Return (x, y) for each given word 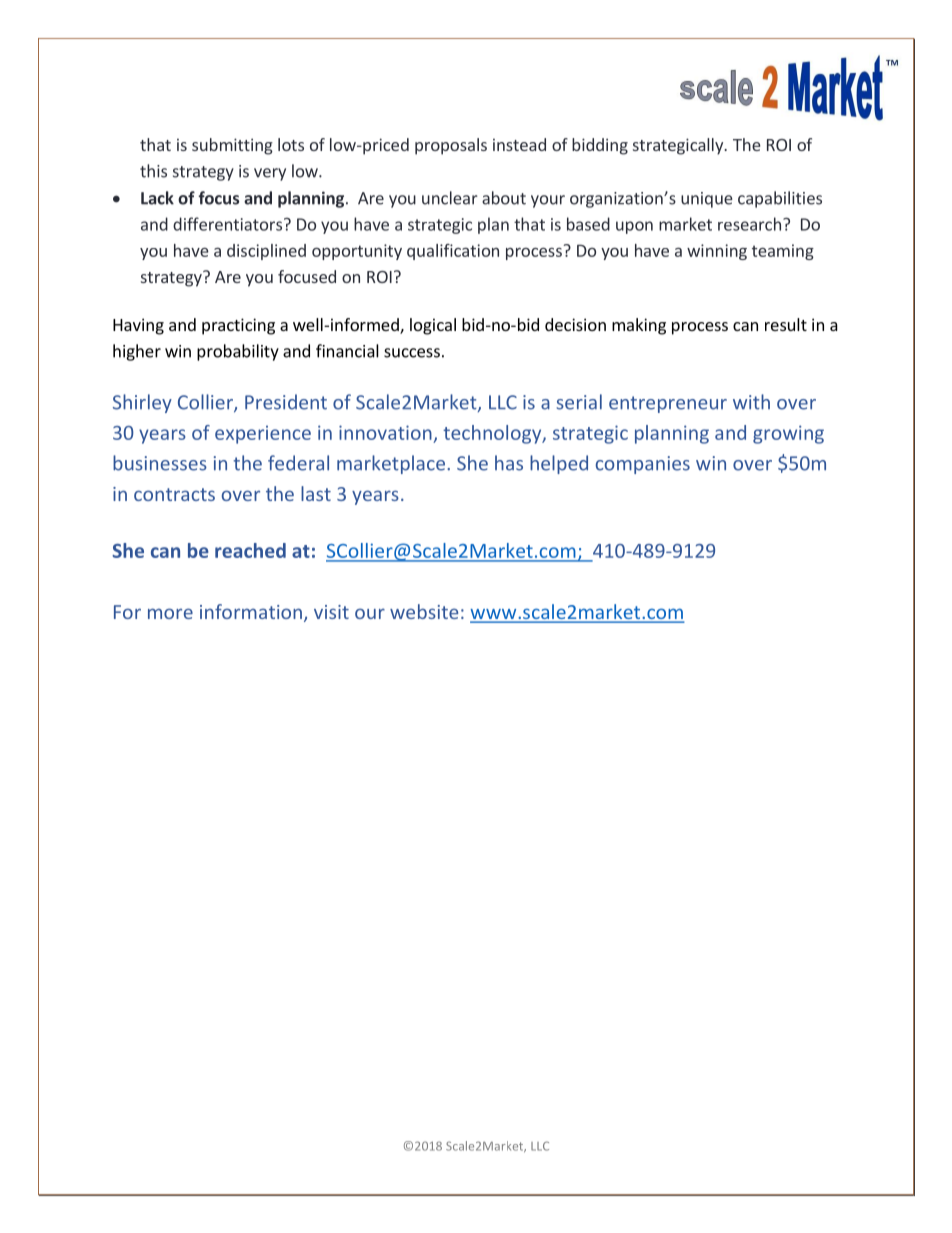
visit (331, 612)
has (509, 463)
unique (707, 200)
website (424, 611)
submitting (232, 146)
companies (643, 465)
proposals (451, 146)
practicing (238, 326)
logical (433, 326)
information (251, 611)
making (639, 326)
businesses (160, 463)
